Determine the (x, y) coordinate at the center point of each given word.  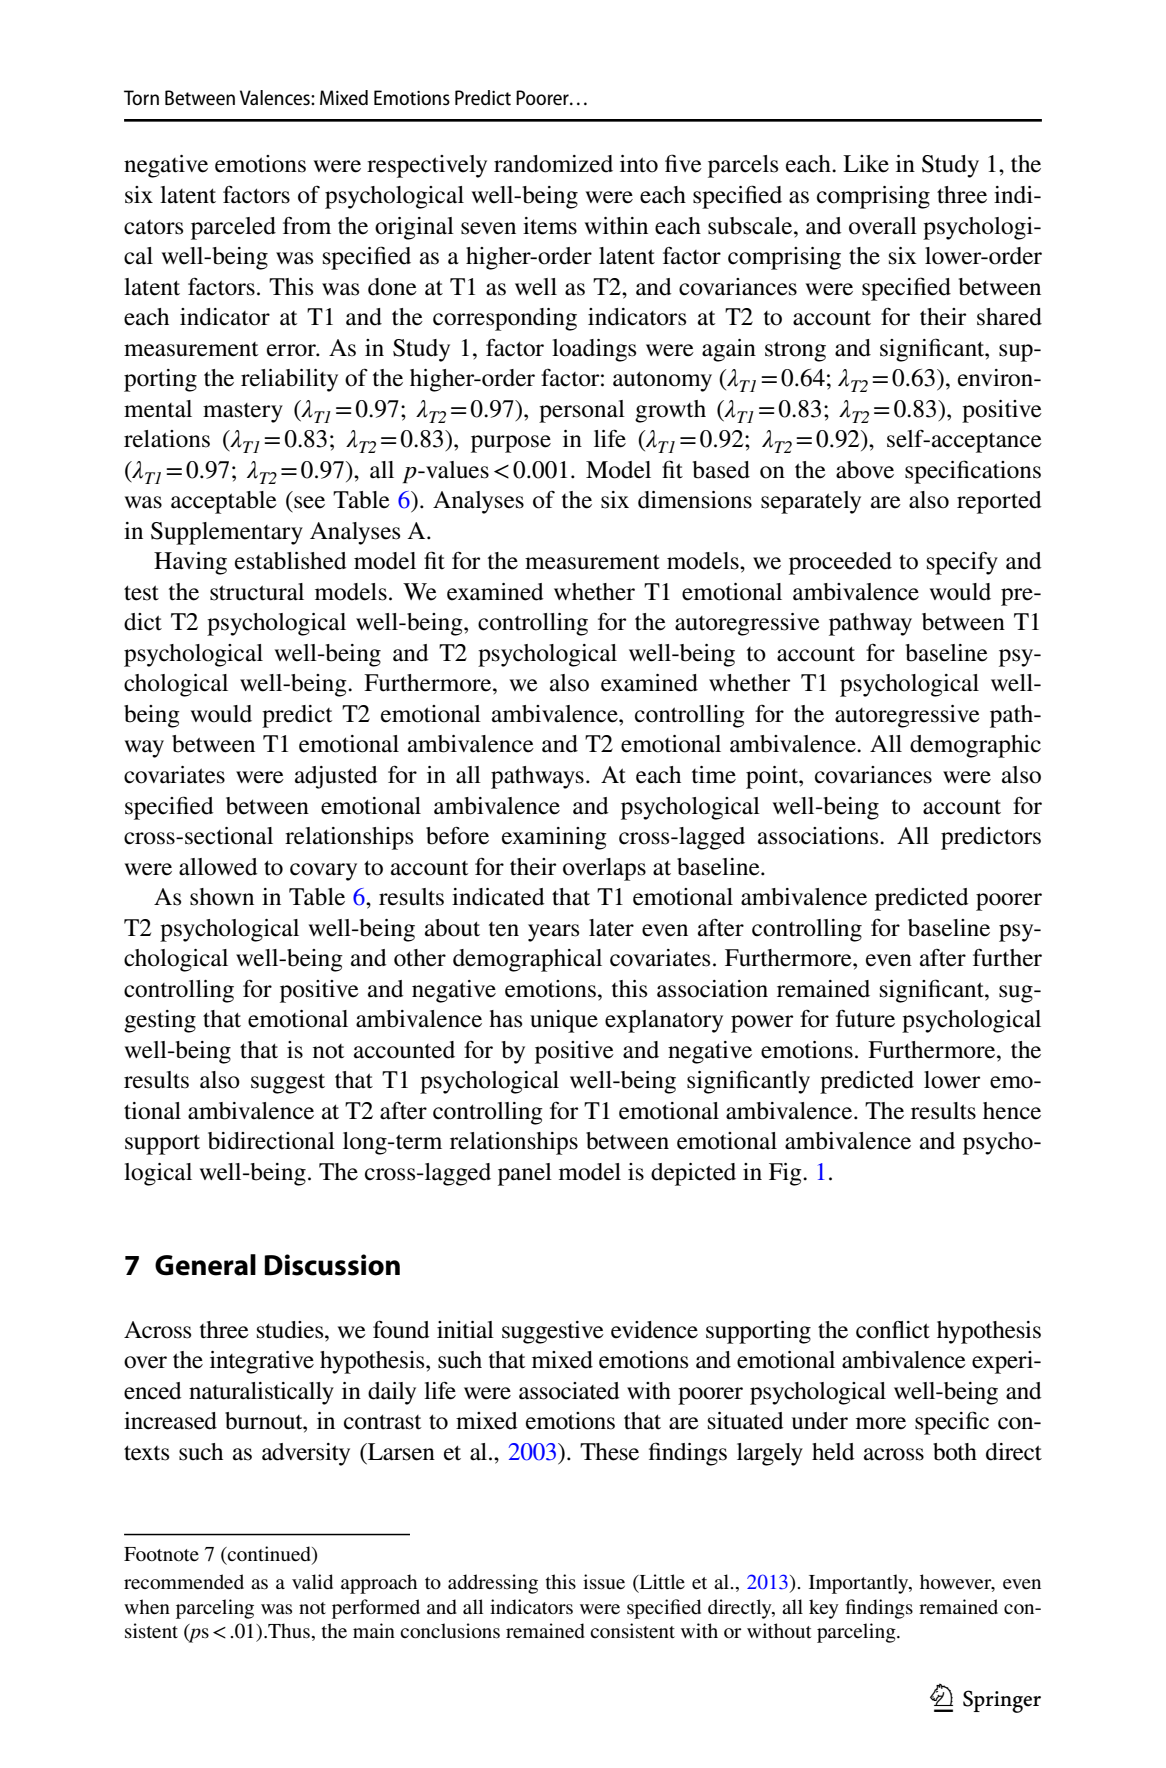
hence (1012, 1111)
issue (604, 1582)
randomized (553, 164)
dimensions (695, 500)
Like (866, 164)
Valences (276, 97)
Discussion (332, 1265)
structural (257, 592)
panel (525, 1174)
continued (269, 1555)
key (824, 1609)
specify (962, 563)
